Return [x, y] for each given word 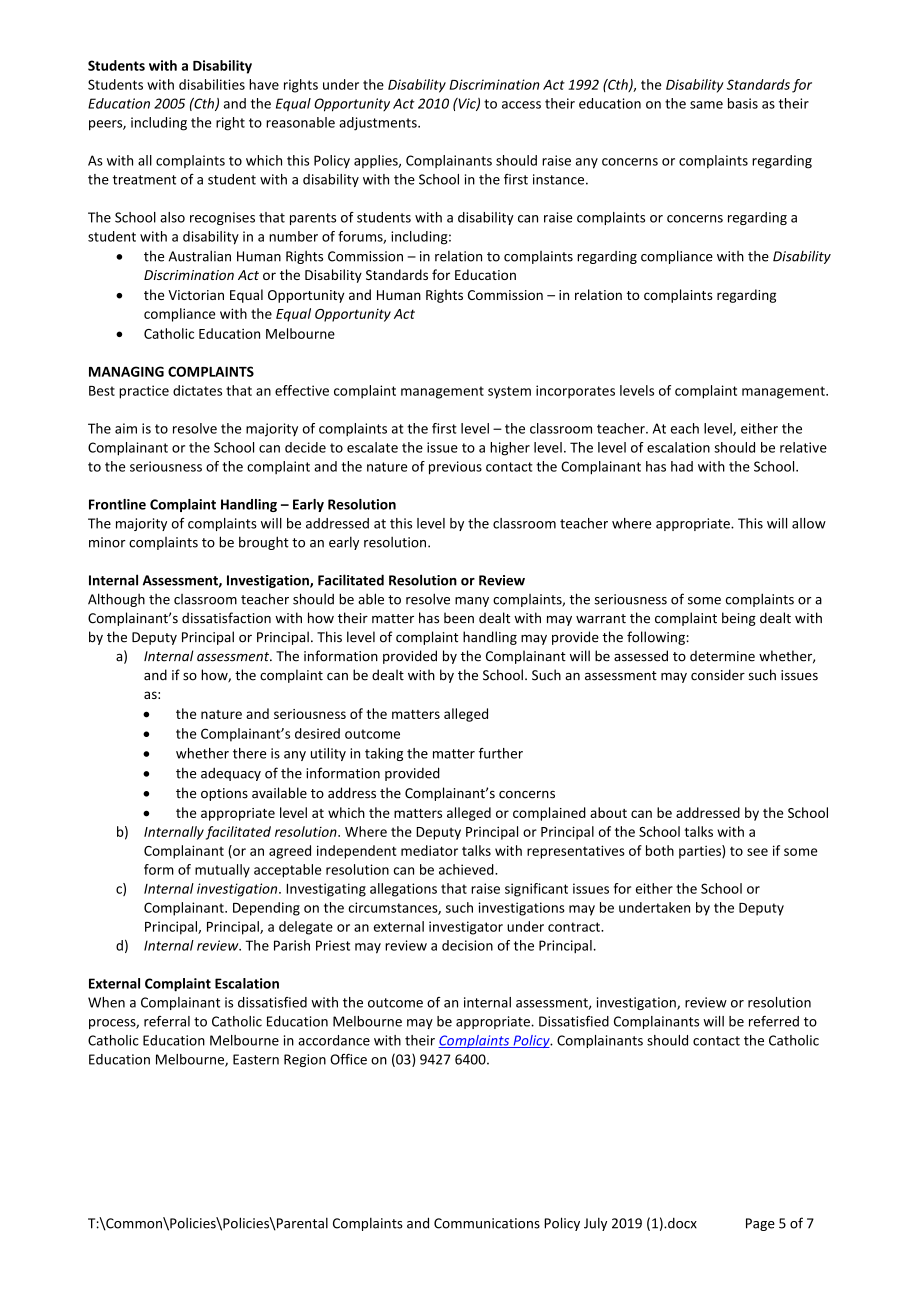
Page [760, 1224]
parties [701, 852]
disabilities [212, 84]
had [682, 466]
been [459, 618]
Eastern [256, 1059]
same [706, 105]
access [521, 105]
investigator [466, 928]
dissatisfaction [226, 618]
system [509, 392]
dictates [197, 390]
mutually [222, 871]
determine [722, 656]
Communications [487, 1223]
